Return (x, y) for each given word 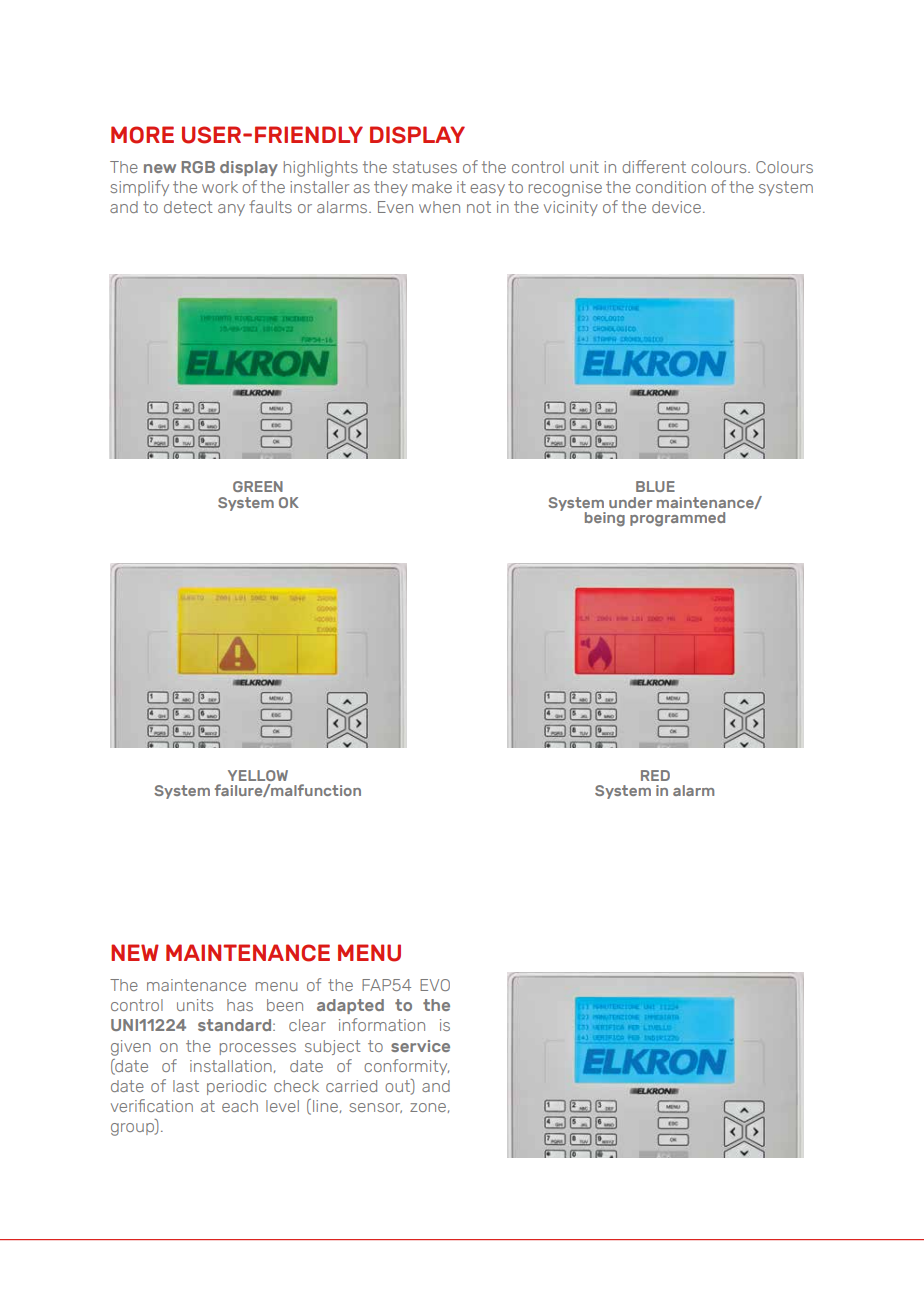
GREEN (258, 486)
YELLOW (258, 775)
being (605, 519)
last (186, 1086)
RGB (198, 167)
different (654, 166)
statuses (425, 167)
